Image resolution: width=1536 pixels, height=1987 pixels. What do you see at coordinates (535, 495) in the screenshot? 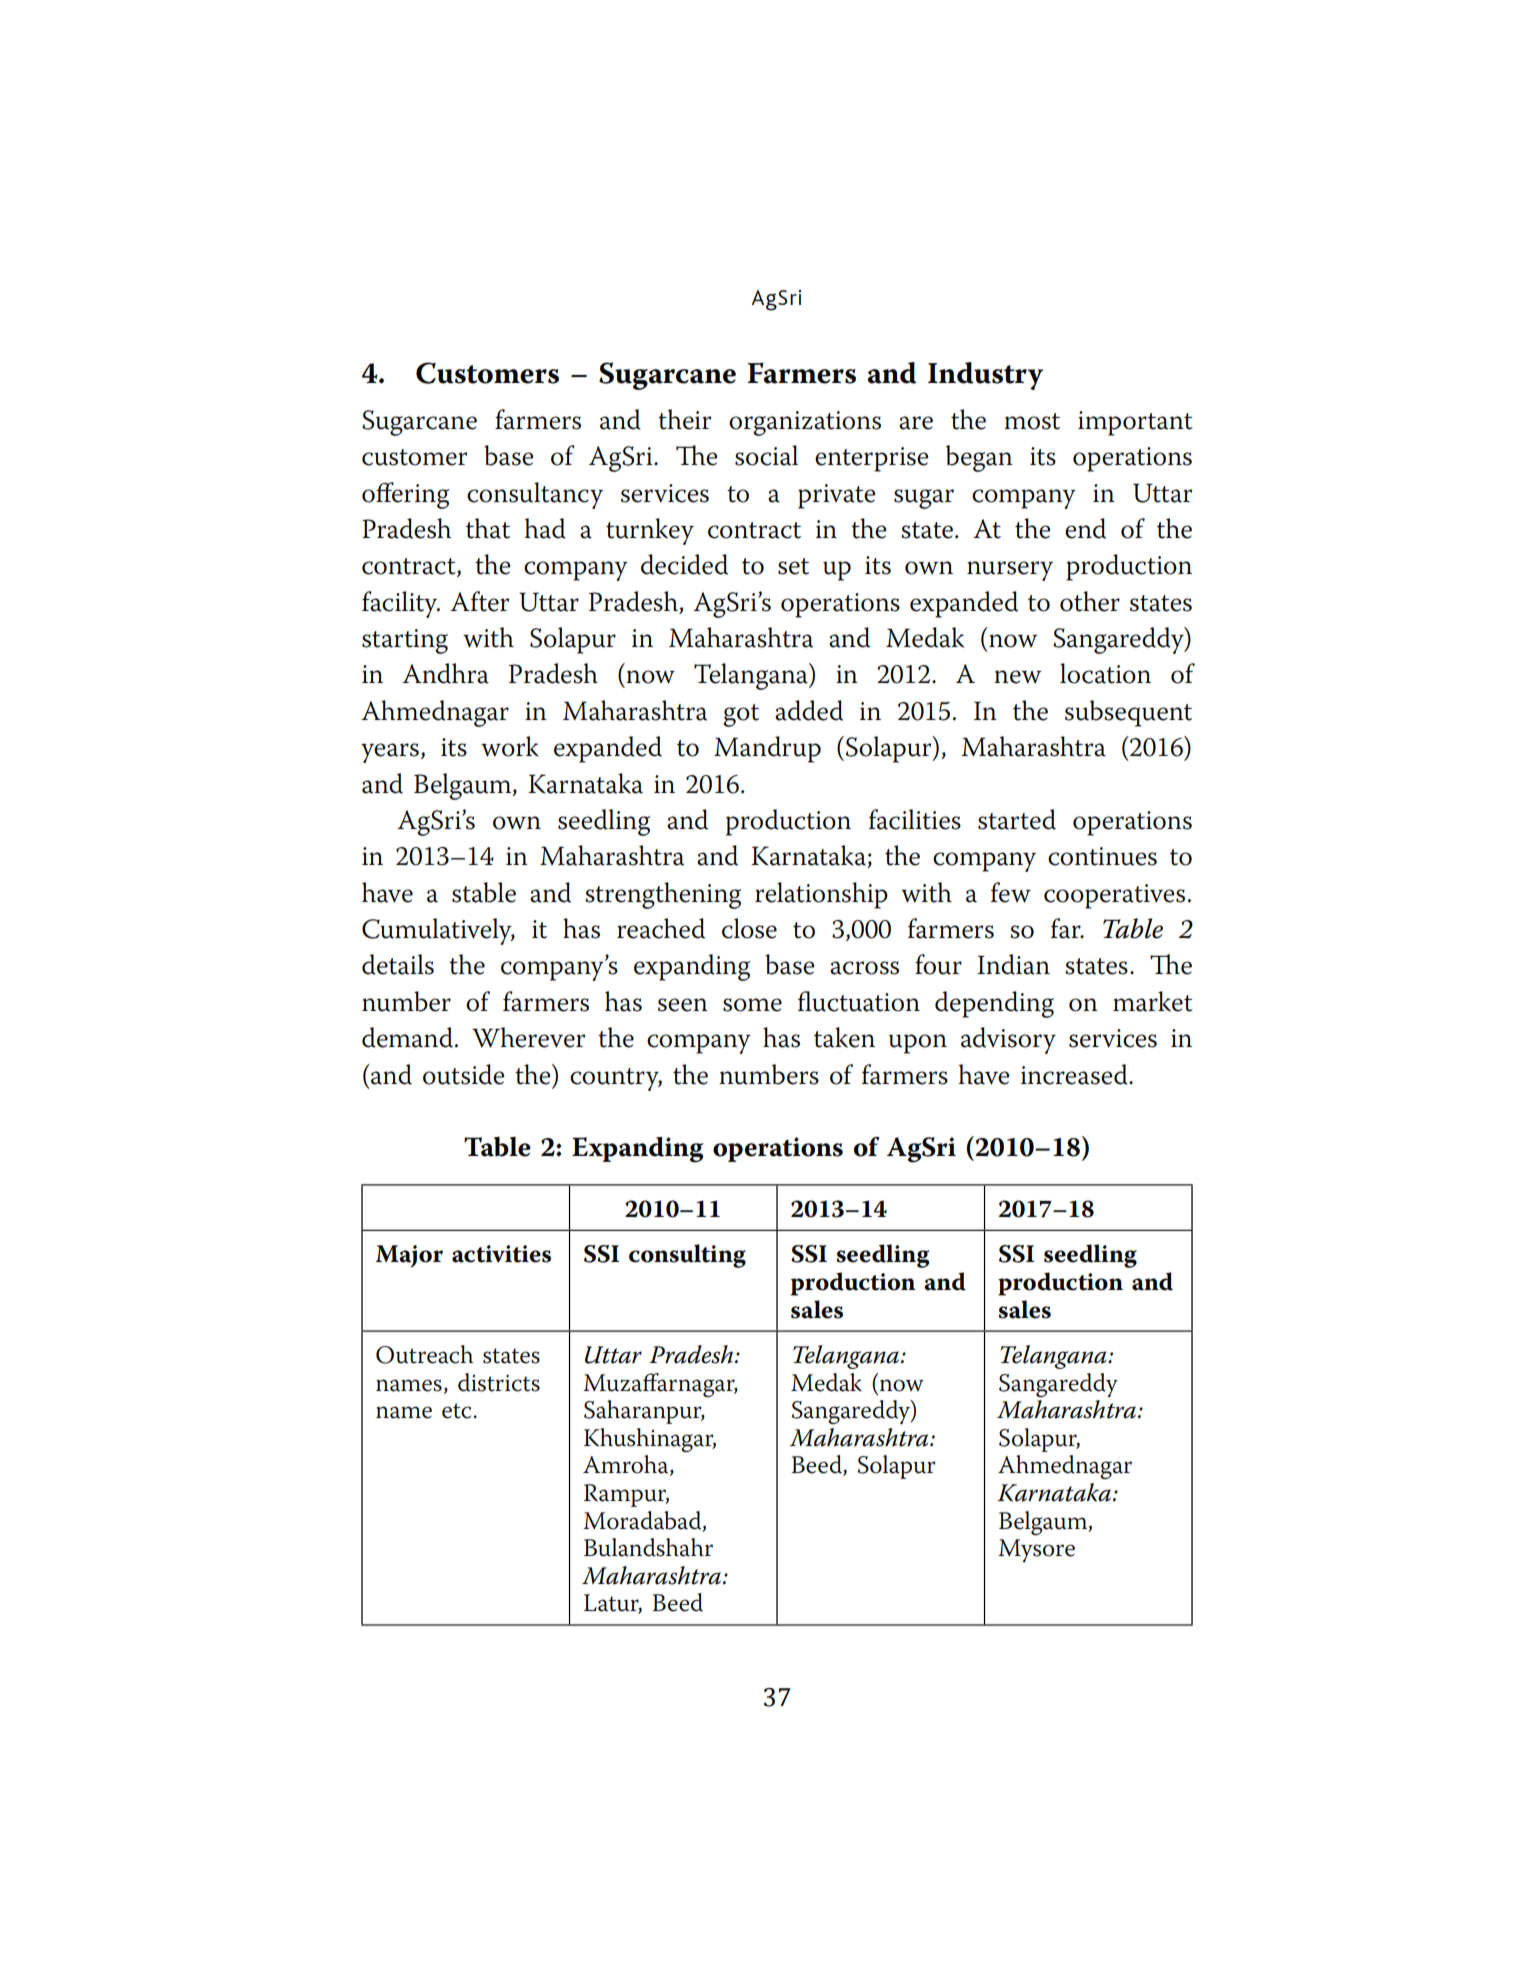
I see `consultancy` at bounding box center [535, 495].
